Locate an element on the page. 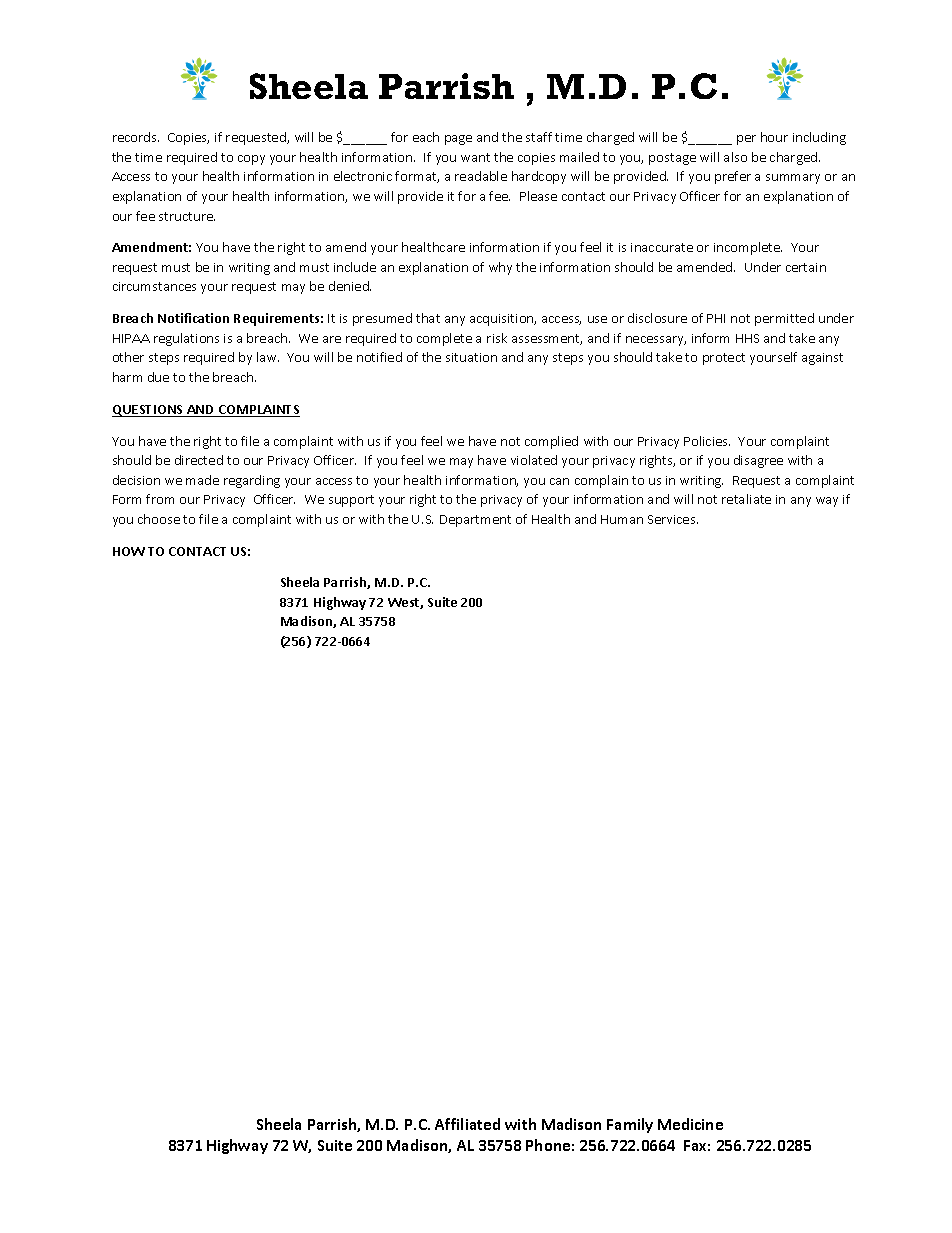 Image resolution: width=952 pixels, height=1233 pixels. Services is located at coordinates (673, 519).
